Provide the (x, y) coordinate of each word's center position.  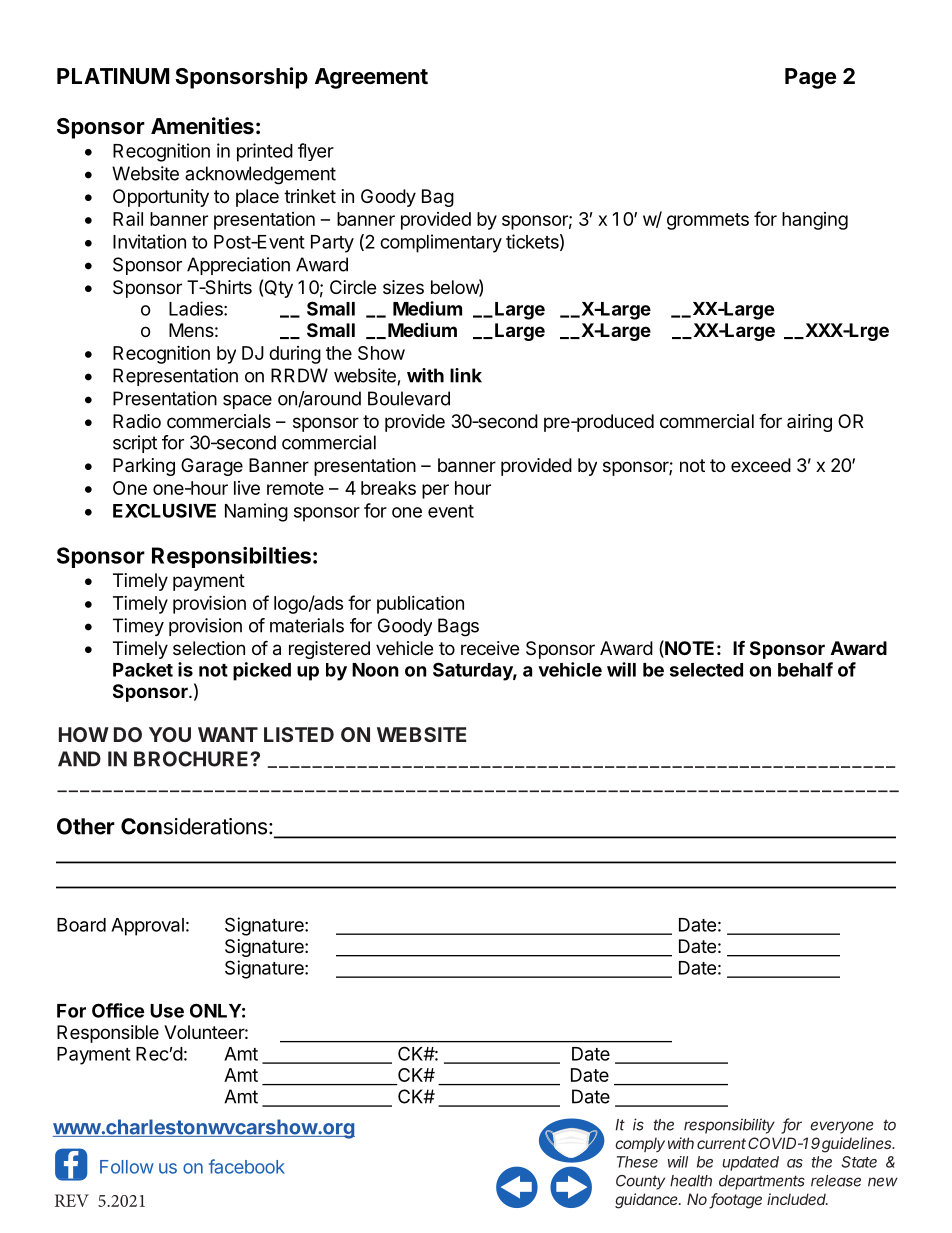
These (637, 1162)
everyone (842, 1127)
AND (79, 759)
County (640, 1182)
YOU (170, 734)
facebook (247, 1166)
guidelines (858, 1145)
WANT (228, 734)
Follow (127, 1167)
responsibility (729, 1126)
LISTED (299, 734)
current (721, 1143)
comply (640, 1144)
